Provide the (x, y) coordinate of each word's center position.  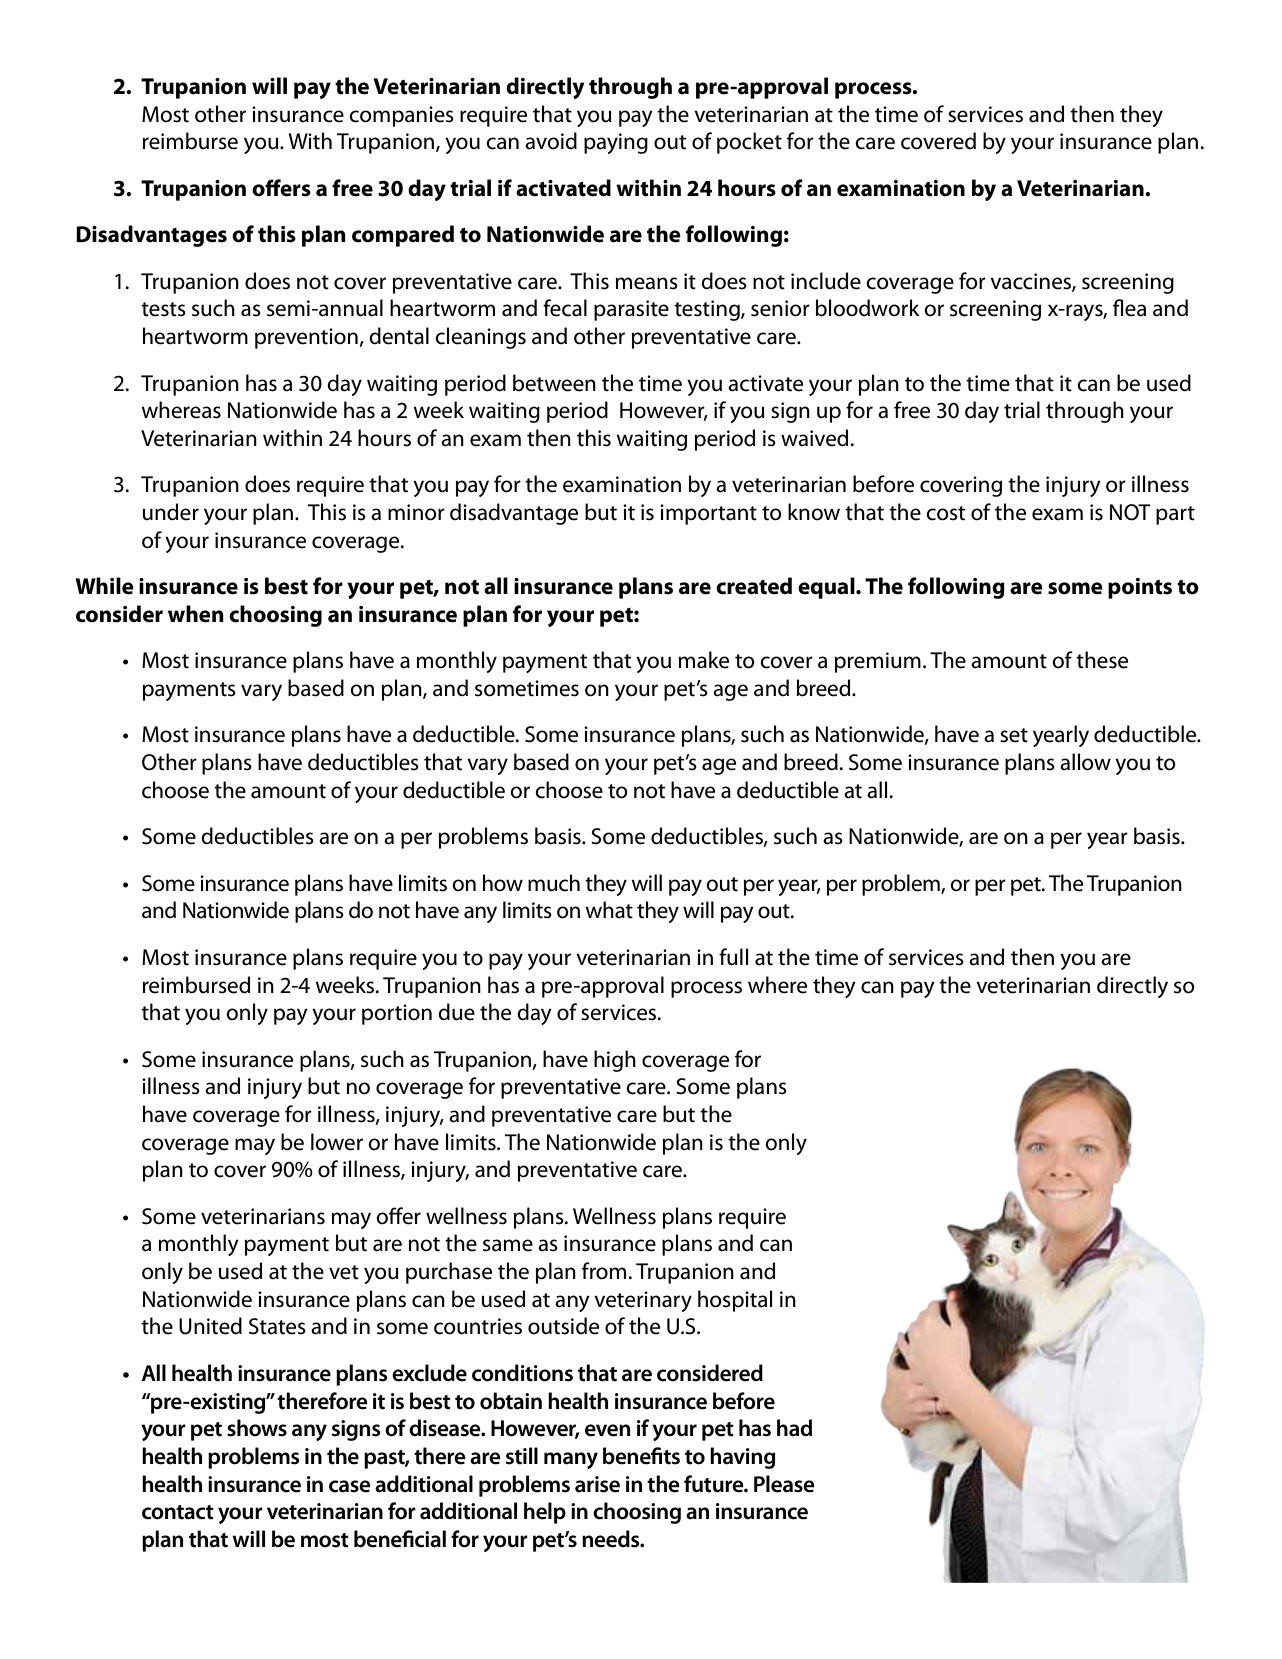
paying (616, 143)
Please (784, 1484)
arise (597, 1484)
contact (178, 1512)
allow (1085, 762)
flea (1129, 308)
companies (401, 116)
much (554, 883)
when (196, 614)
